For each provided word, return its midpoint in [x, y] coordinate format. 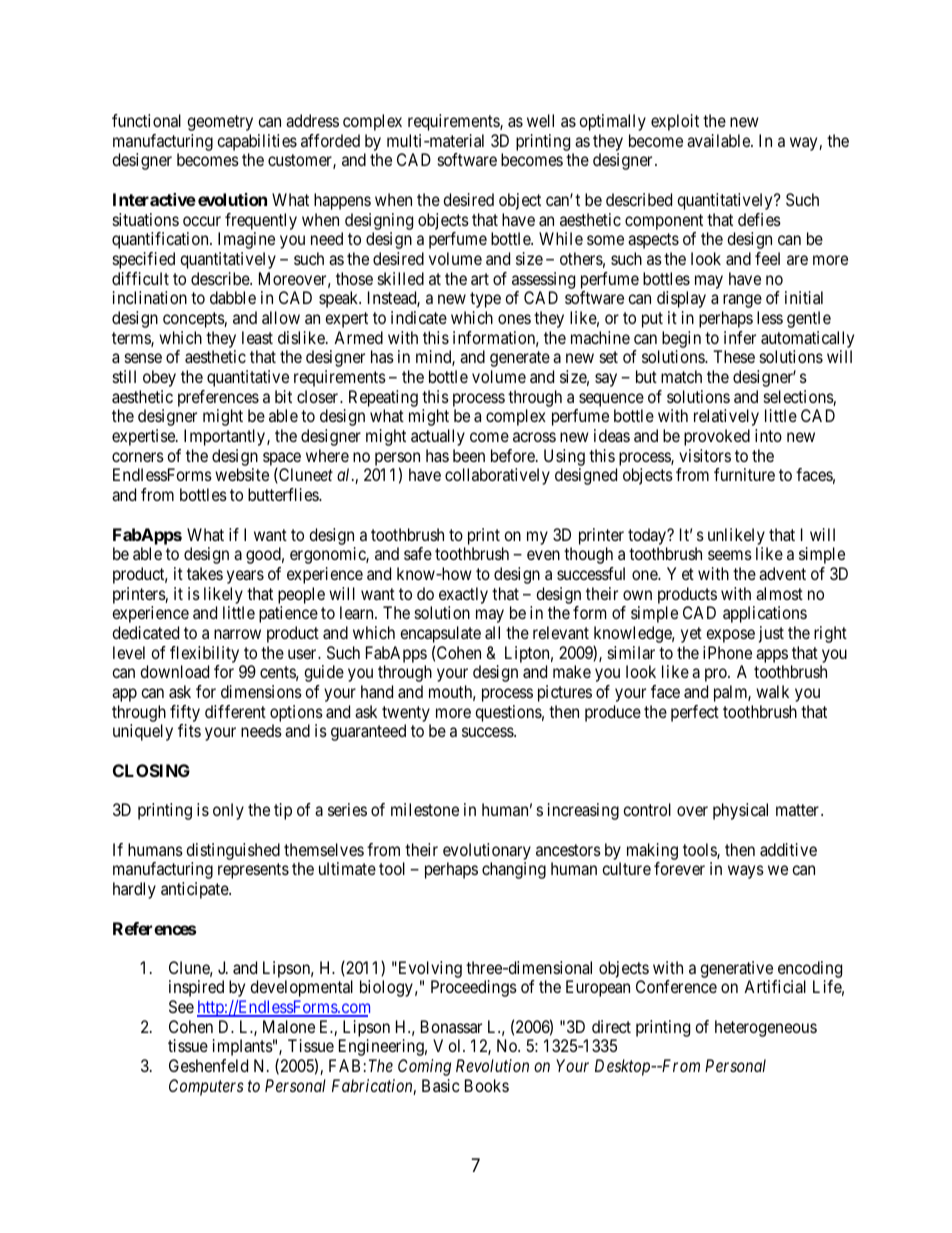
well [540, 120]
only [228, 811]
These [734, 356]
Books [487, 1085]
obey [159, 378]
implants [243, 1047]
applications [765, 614]
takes [205, 573]
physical [740, 811]
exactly [463, 595]
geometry [220, 123]
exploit [675, 122]
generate [520, 359]
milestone [425, 809]
